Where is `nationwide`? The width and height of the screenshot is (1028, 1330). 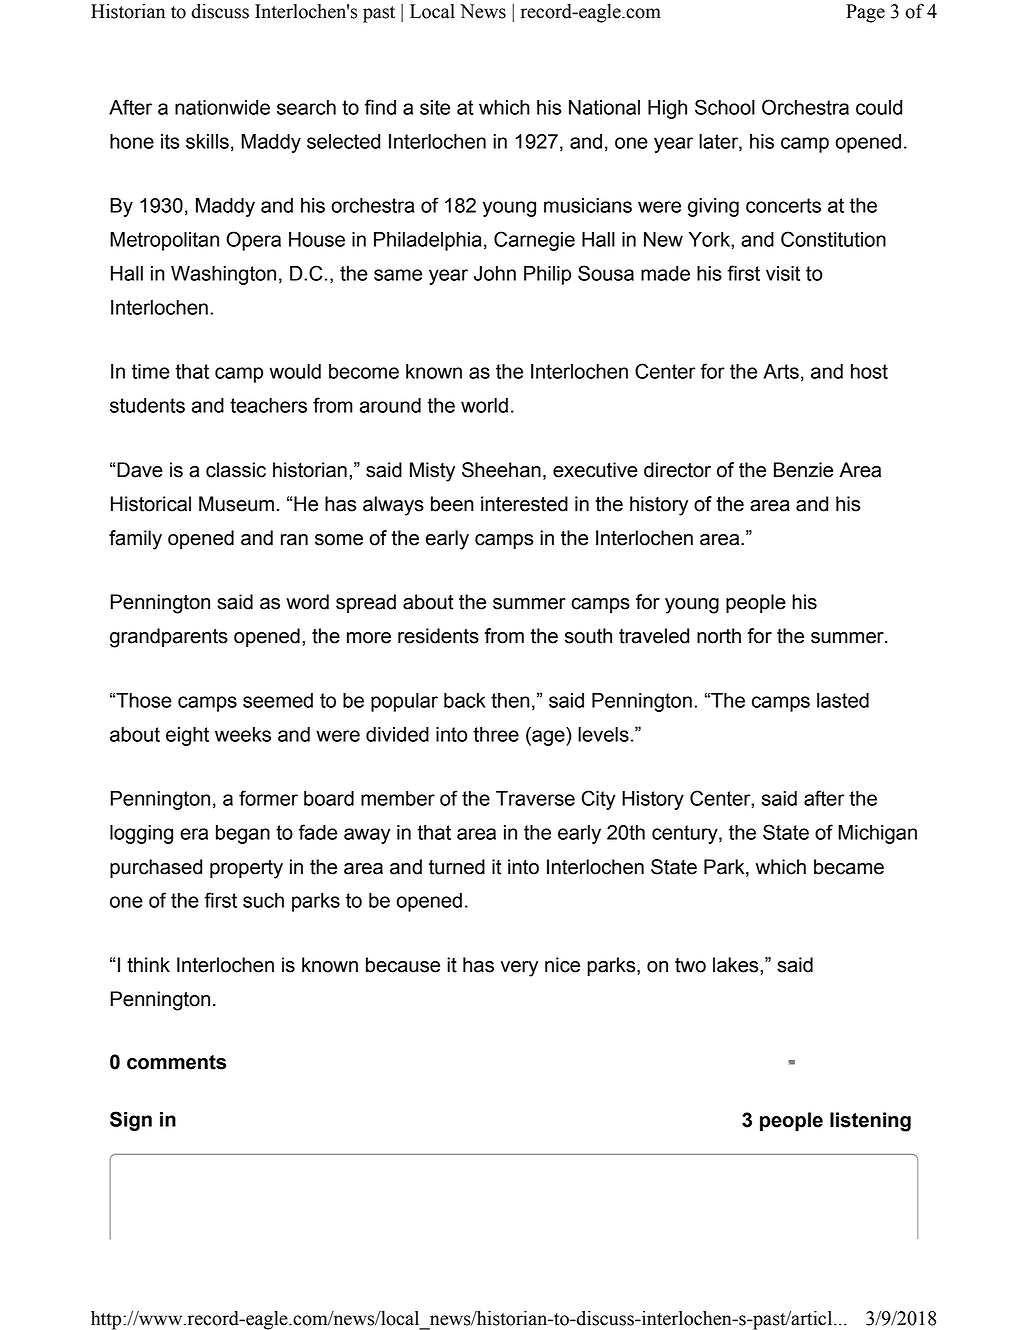
nationwide is located at coordinates (222, 107).
